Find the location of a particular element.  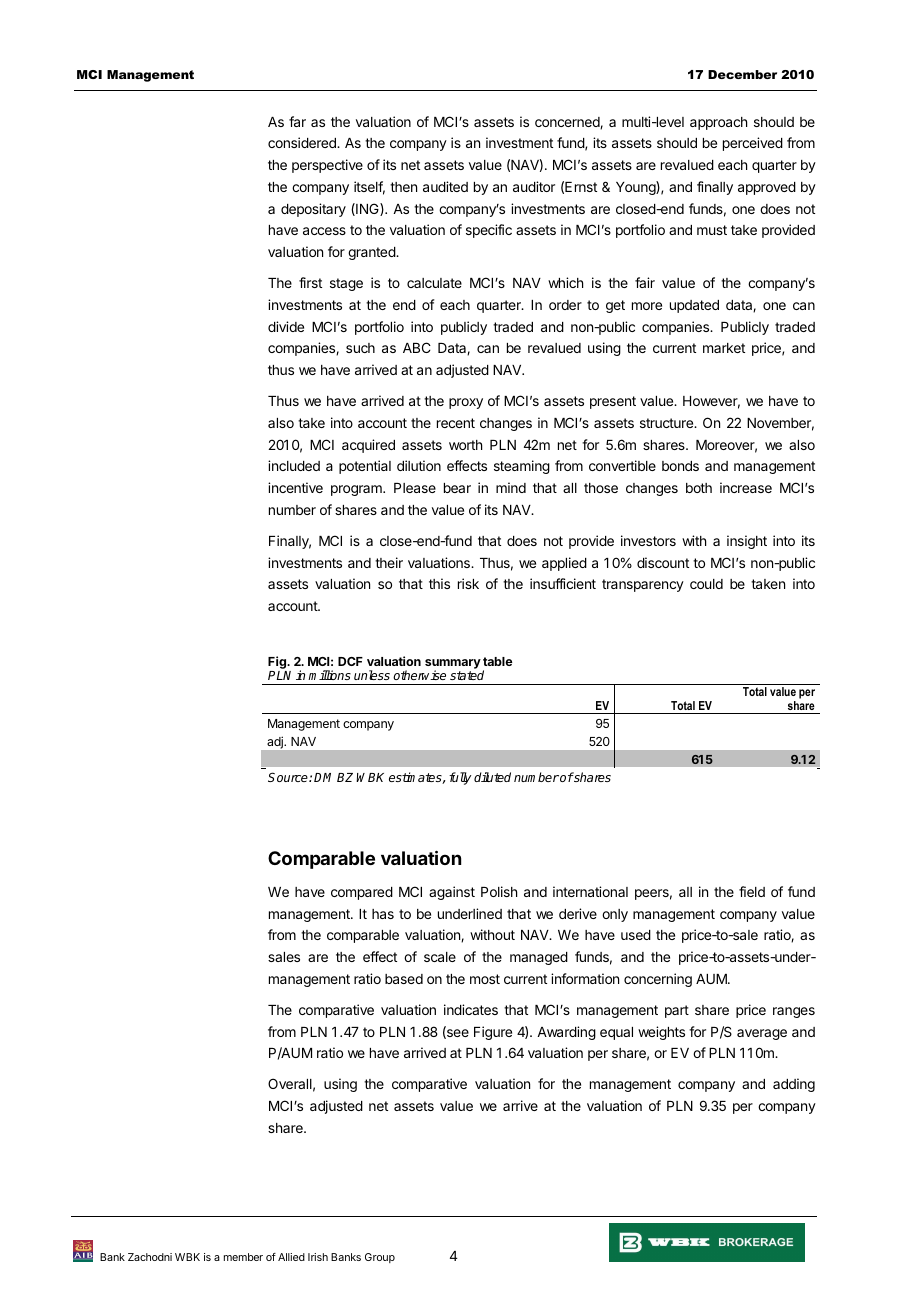

Group is located at coordinates (380, 1258).
